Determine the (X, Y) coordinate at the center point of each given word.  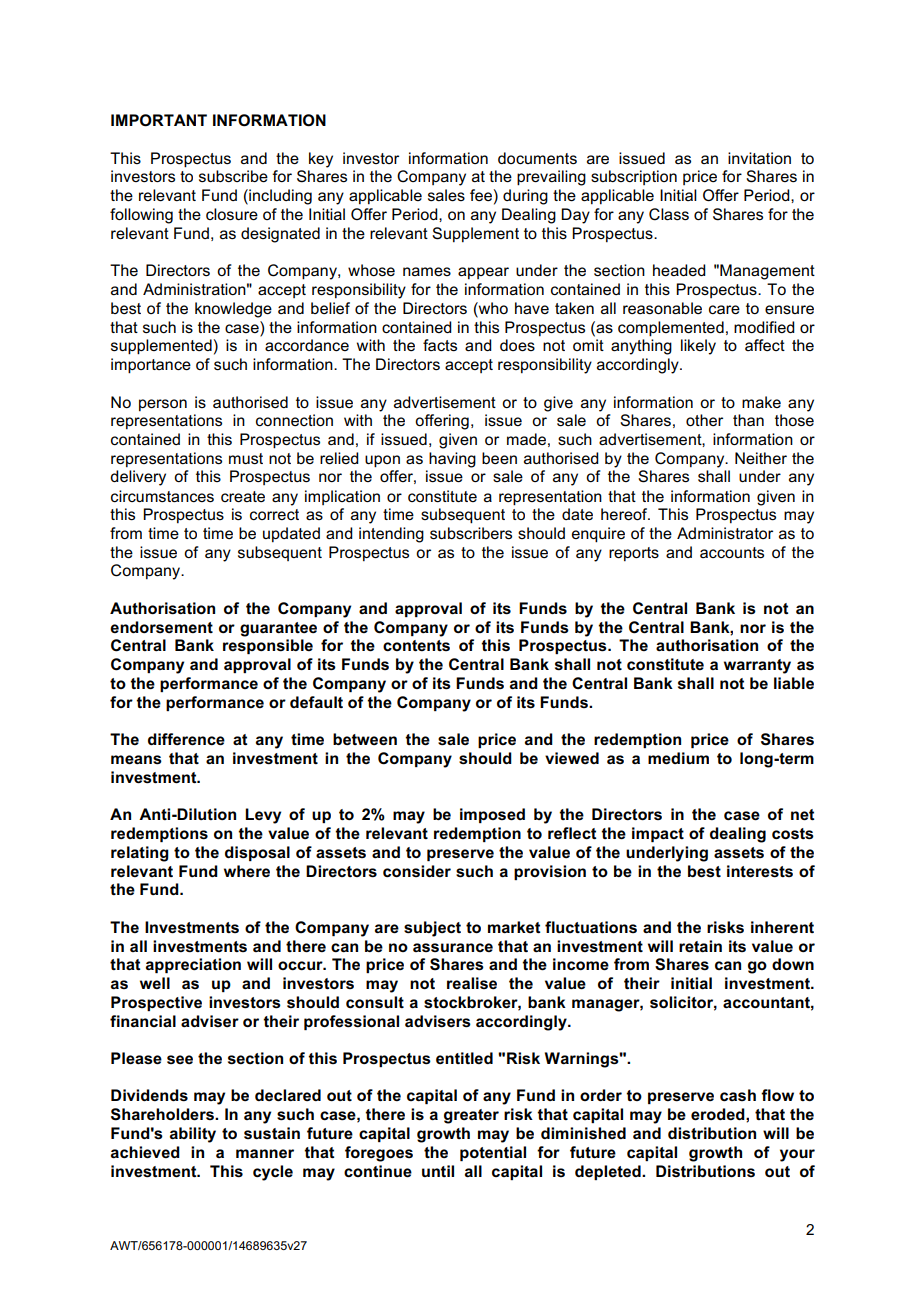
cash (738, 1095)
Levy (263, 816)
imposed (492, 815)
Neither (761, 458)
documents (537, 158)
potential (493, 1153)
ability (193, 1135)
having (452, 460)
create (243, 496)
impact (658, 834)
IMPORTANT (159, 120)
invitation (759, 158)
